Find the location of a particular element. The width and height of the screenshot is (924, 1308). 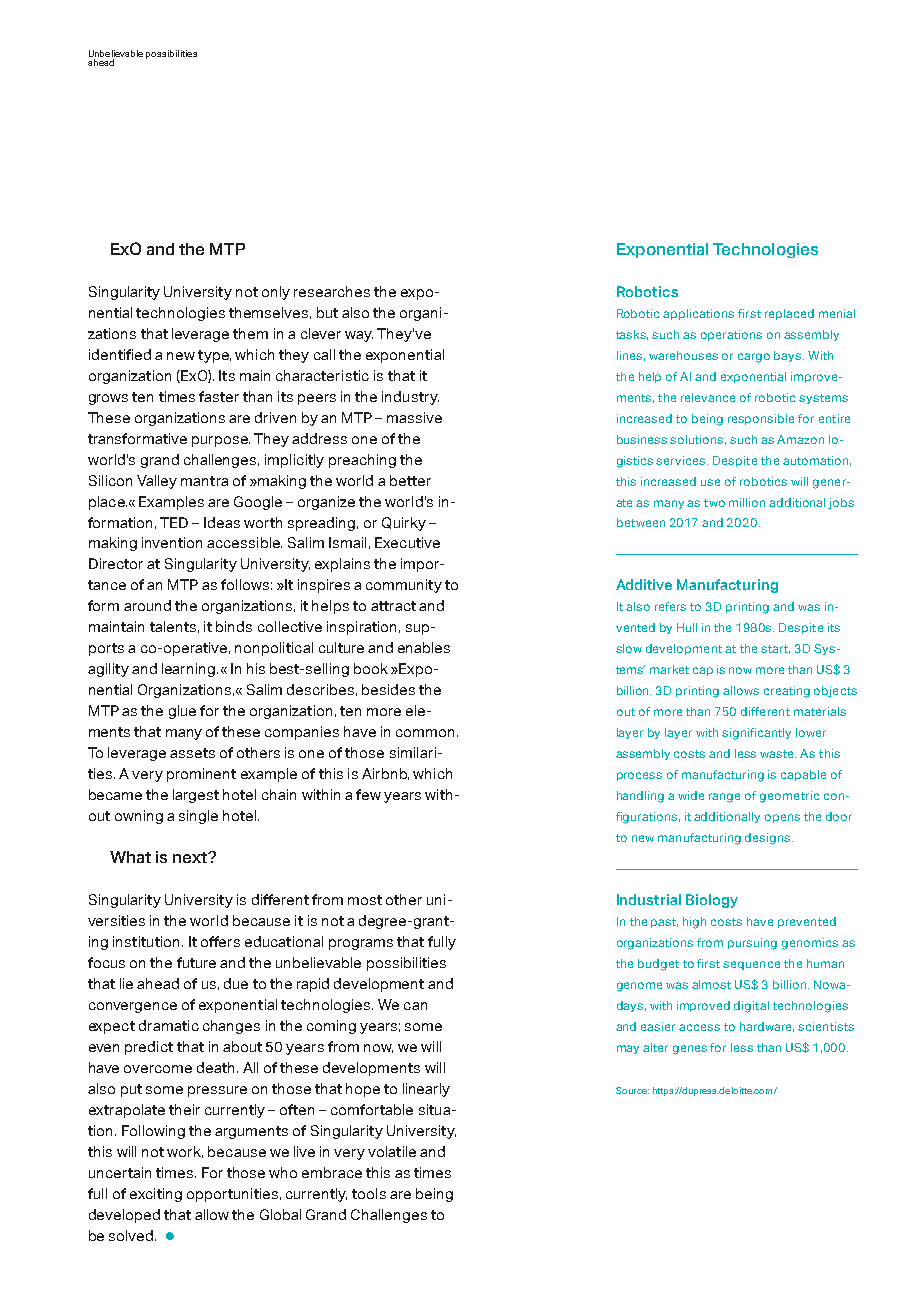

Biology is located at coordinates (712, 901).
